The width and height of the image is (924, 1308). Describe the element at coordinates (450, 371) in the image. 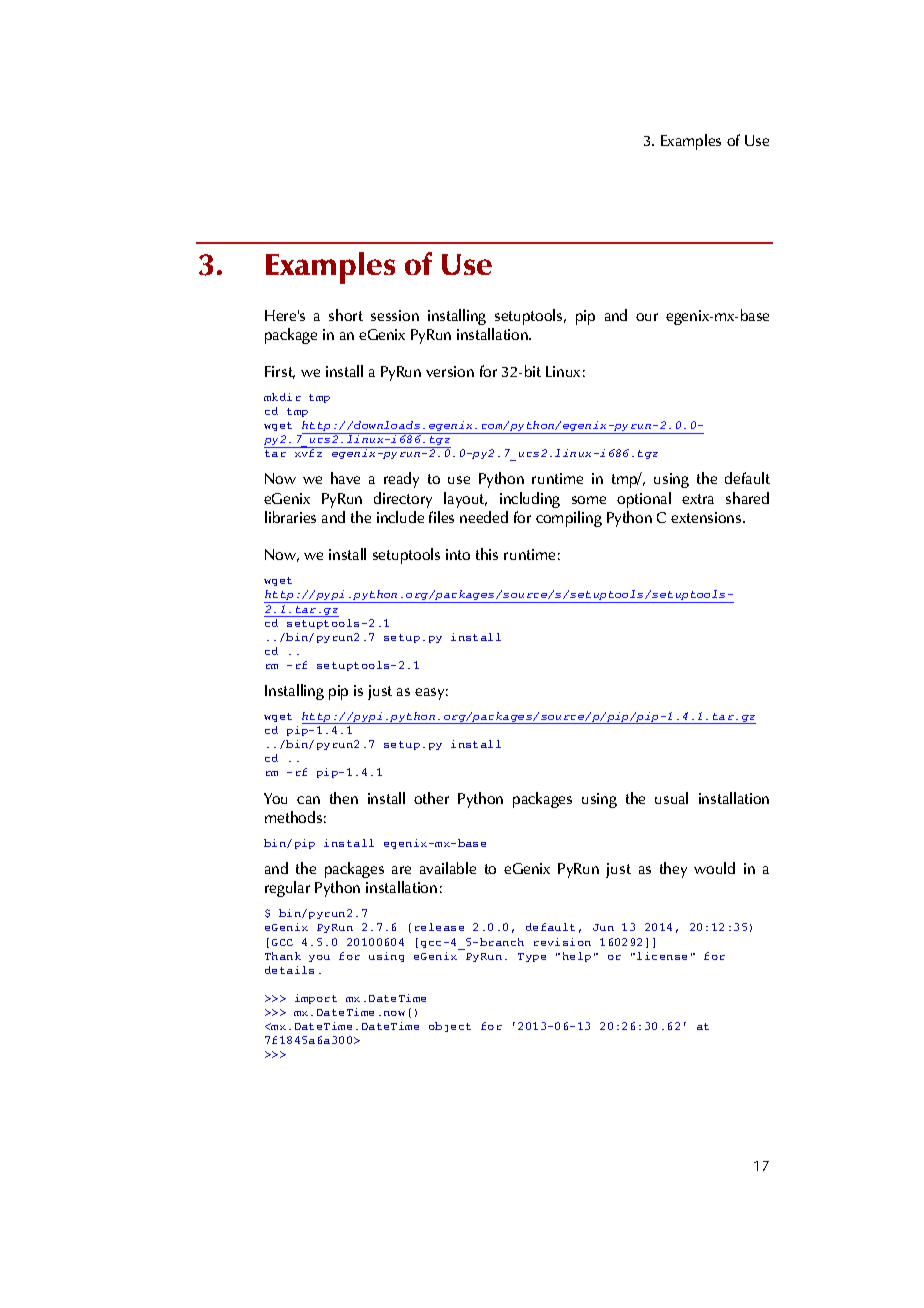

I see `version` at that location.
